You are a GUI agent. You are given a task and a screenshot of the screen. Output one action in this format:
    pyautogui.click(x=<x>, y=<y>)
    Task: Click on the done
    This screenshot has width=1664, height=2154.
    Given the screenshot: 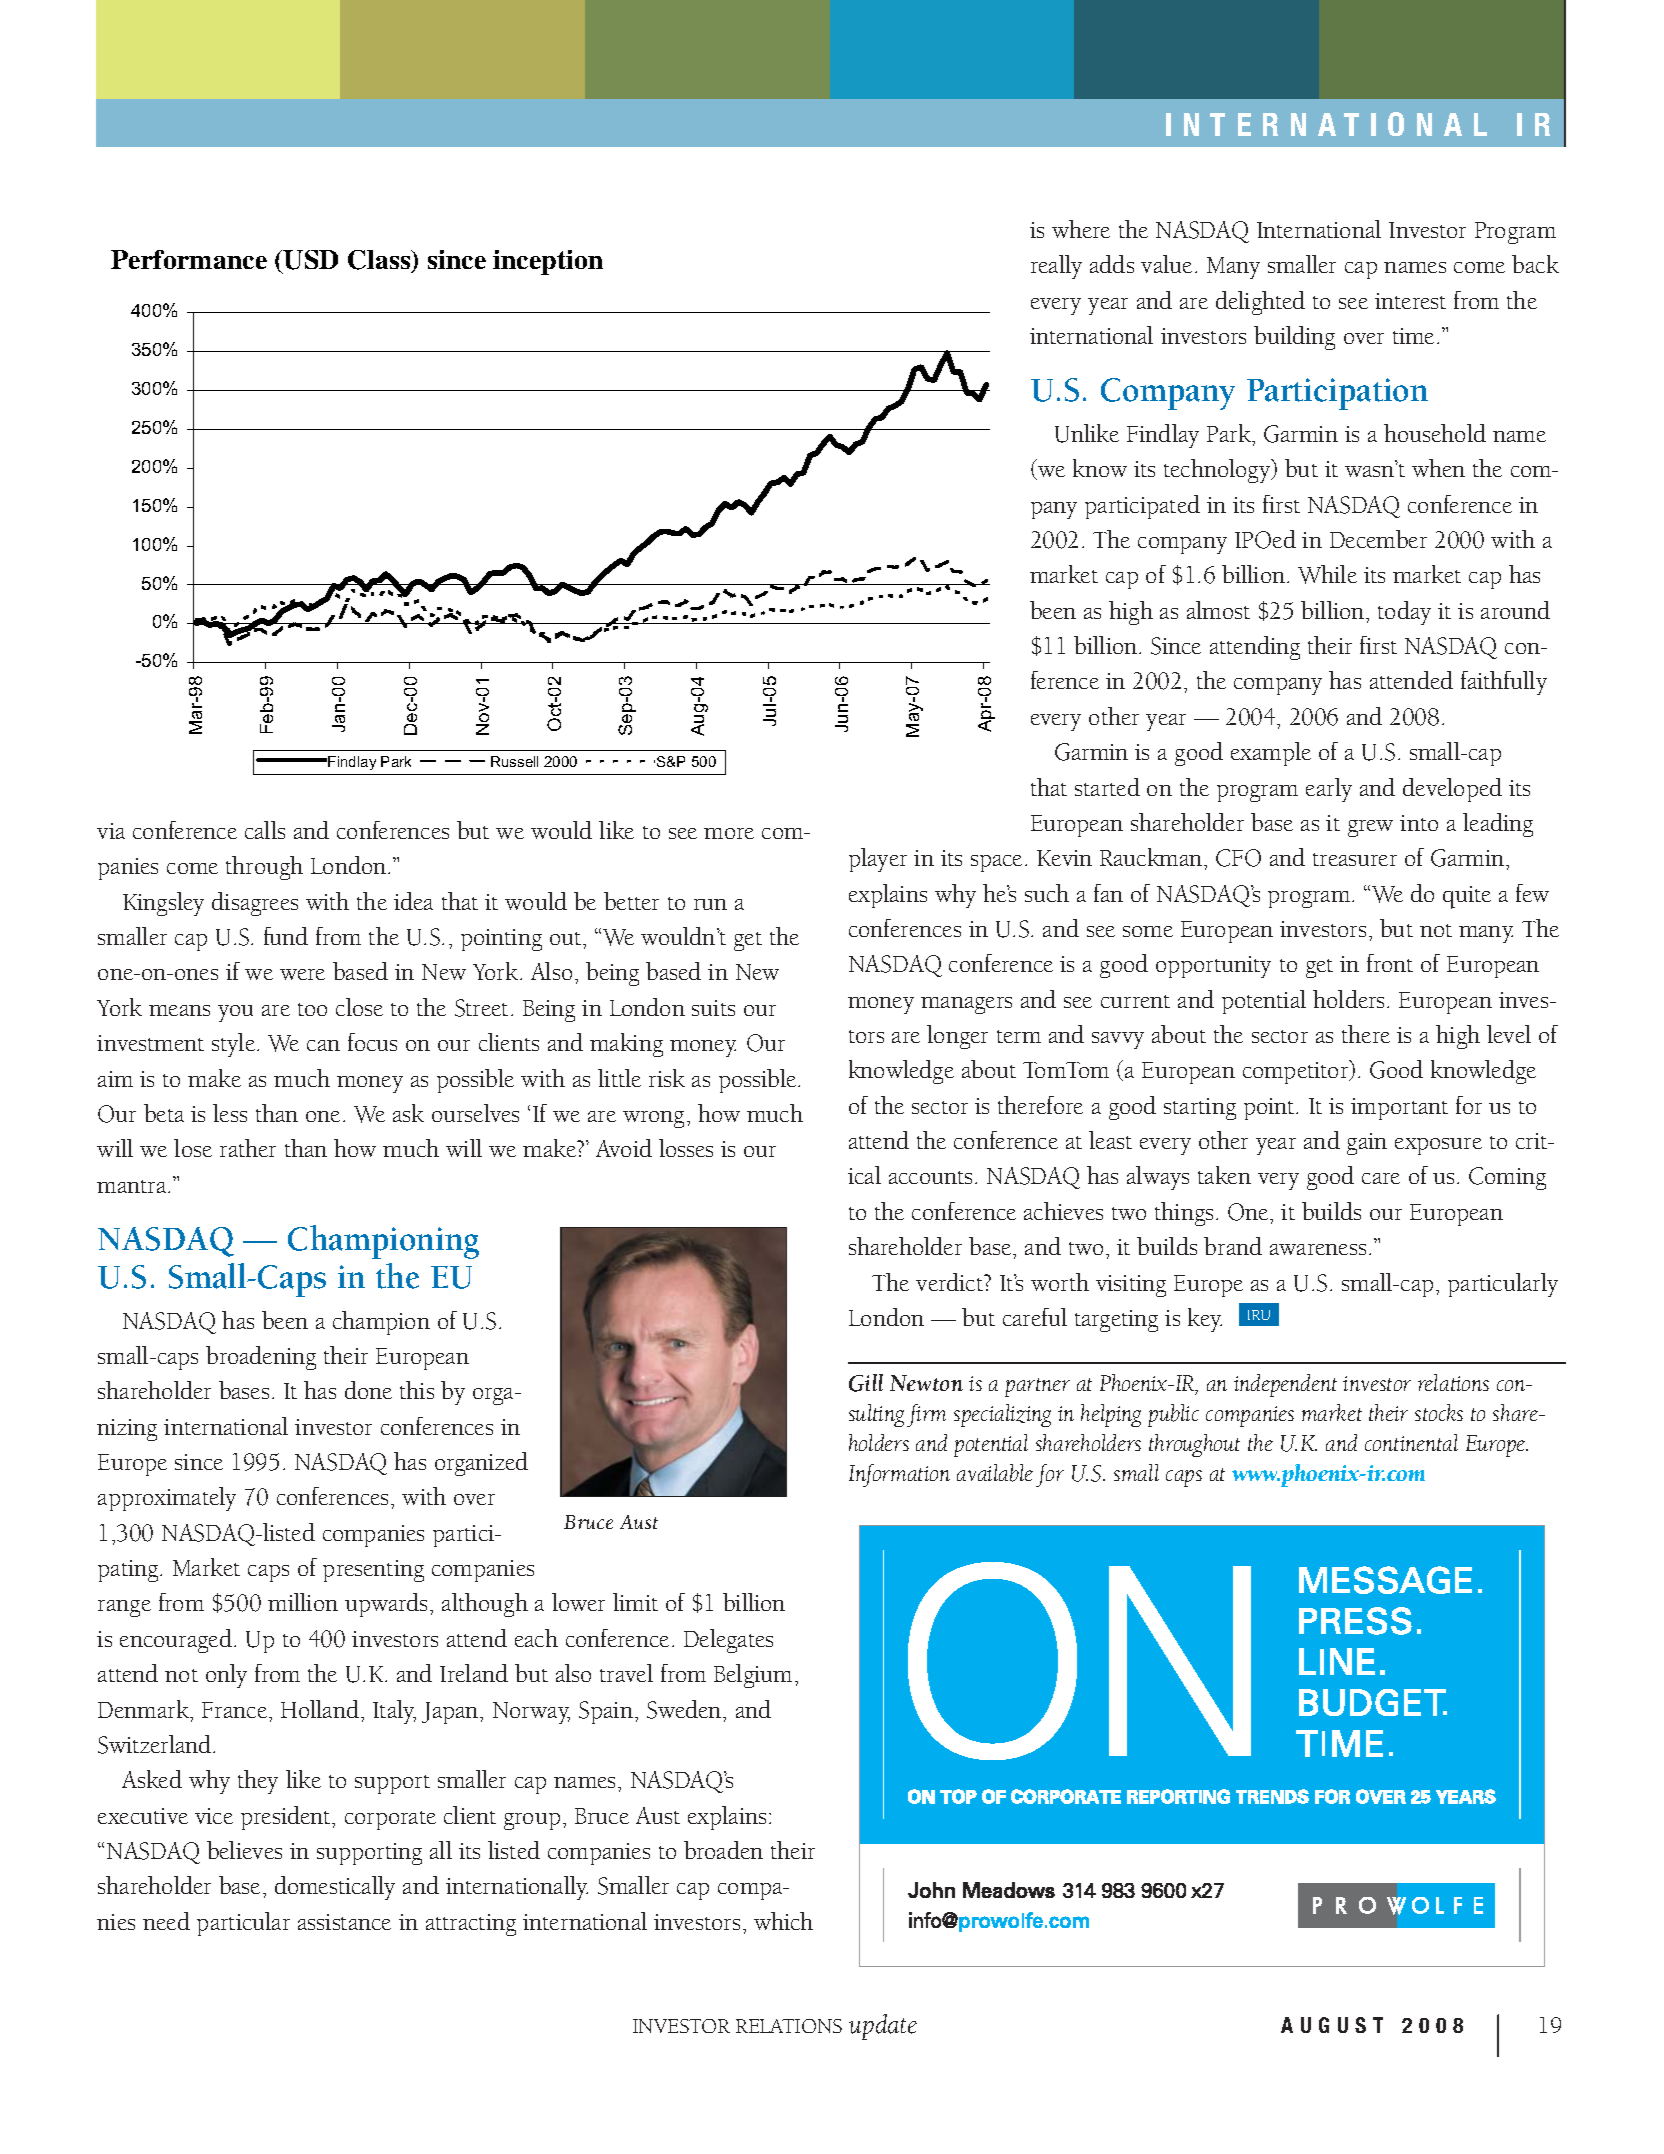 What is the action you would take?
    pyautogui.click(x=368, y=1390)
